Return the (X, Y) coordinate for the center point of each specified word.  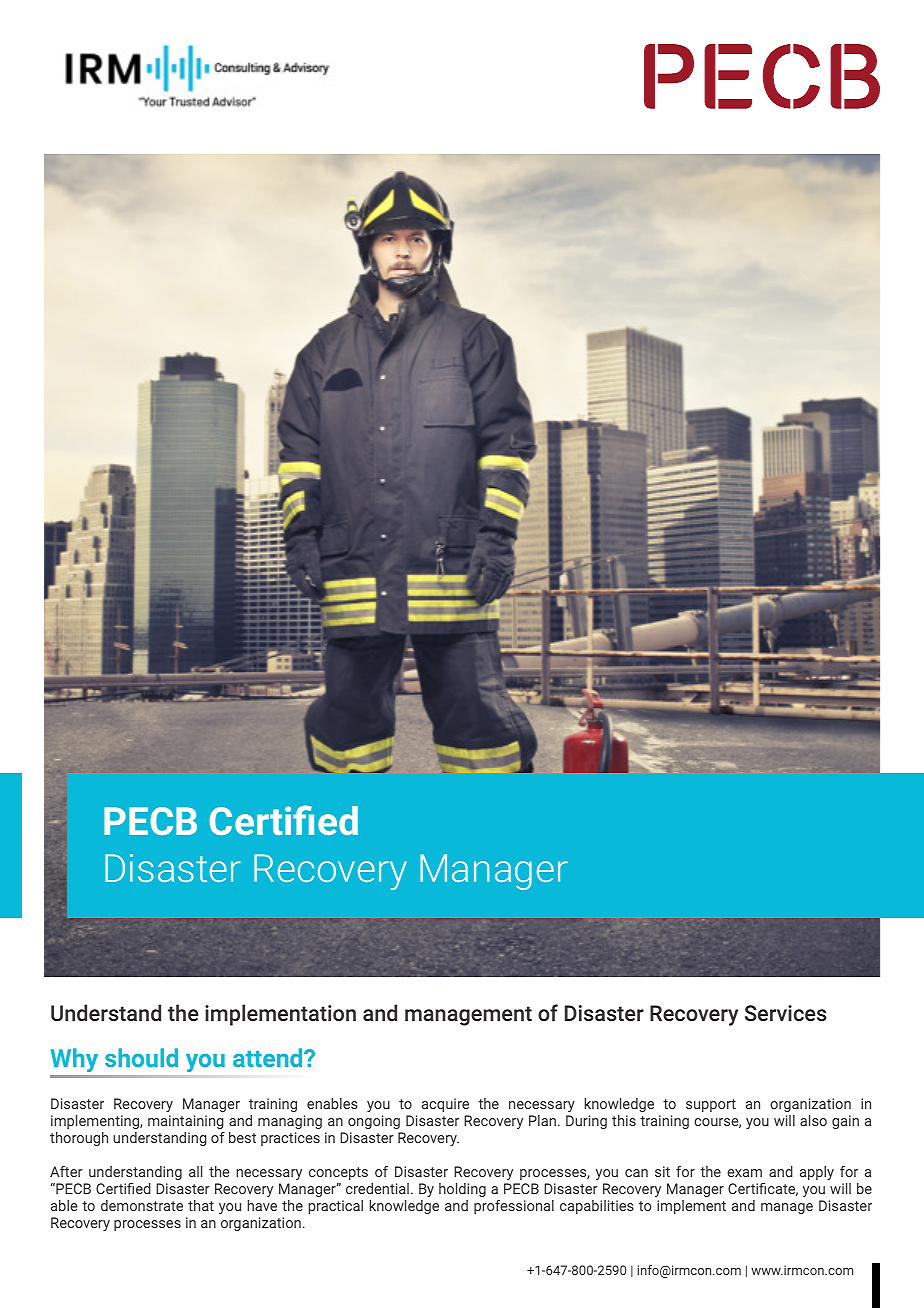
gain (845, 1122)
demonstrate (142, 1205)
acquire (445, 1105)
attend (269, 1057)
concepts (338, 1173)
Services (786, 1013)
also (813, 1120)
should (141, 1057)
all (195, 1171)
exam (744, 1173)
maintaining (186, 1122)
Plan (542, 1120)
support (711, 1105)
